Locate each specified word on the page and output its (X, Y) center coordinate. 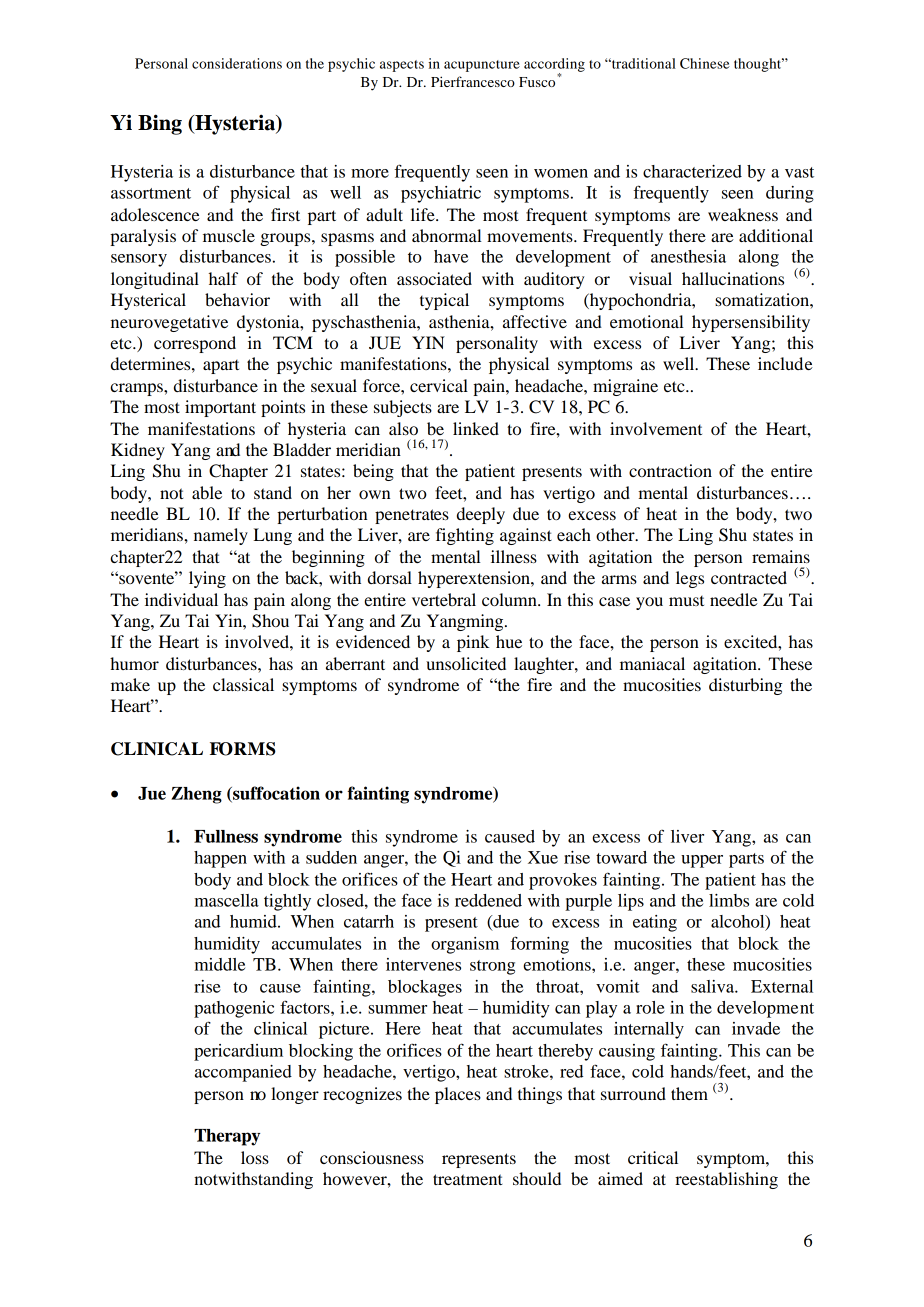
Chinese (705, 63)
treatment (467, 1179)
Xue (543, 857)
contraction (670, 470)
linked (476, 428)
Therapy (227, 1137)
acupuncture (482, 66)
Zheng (196, 795)
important (220, 408)
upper (702, 861)
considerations (237, 63)
